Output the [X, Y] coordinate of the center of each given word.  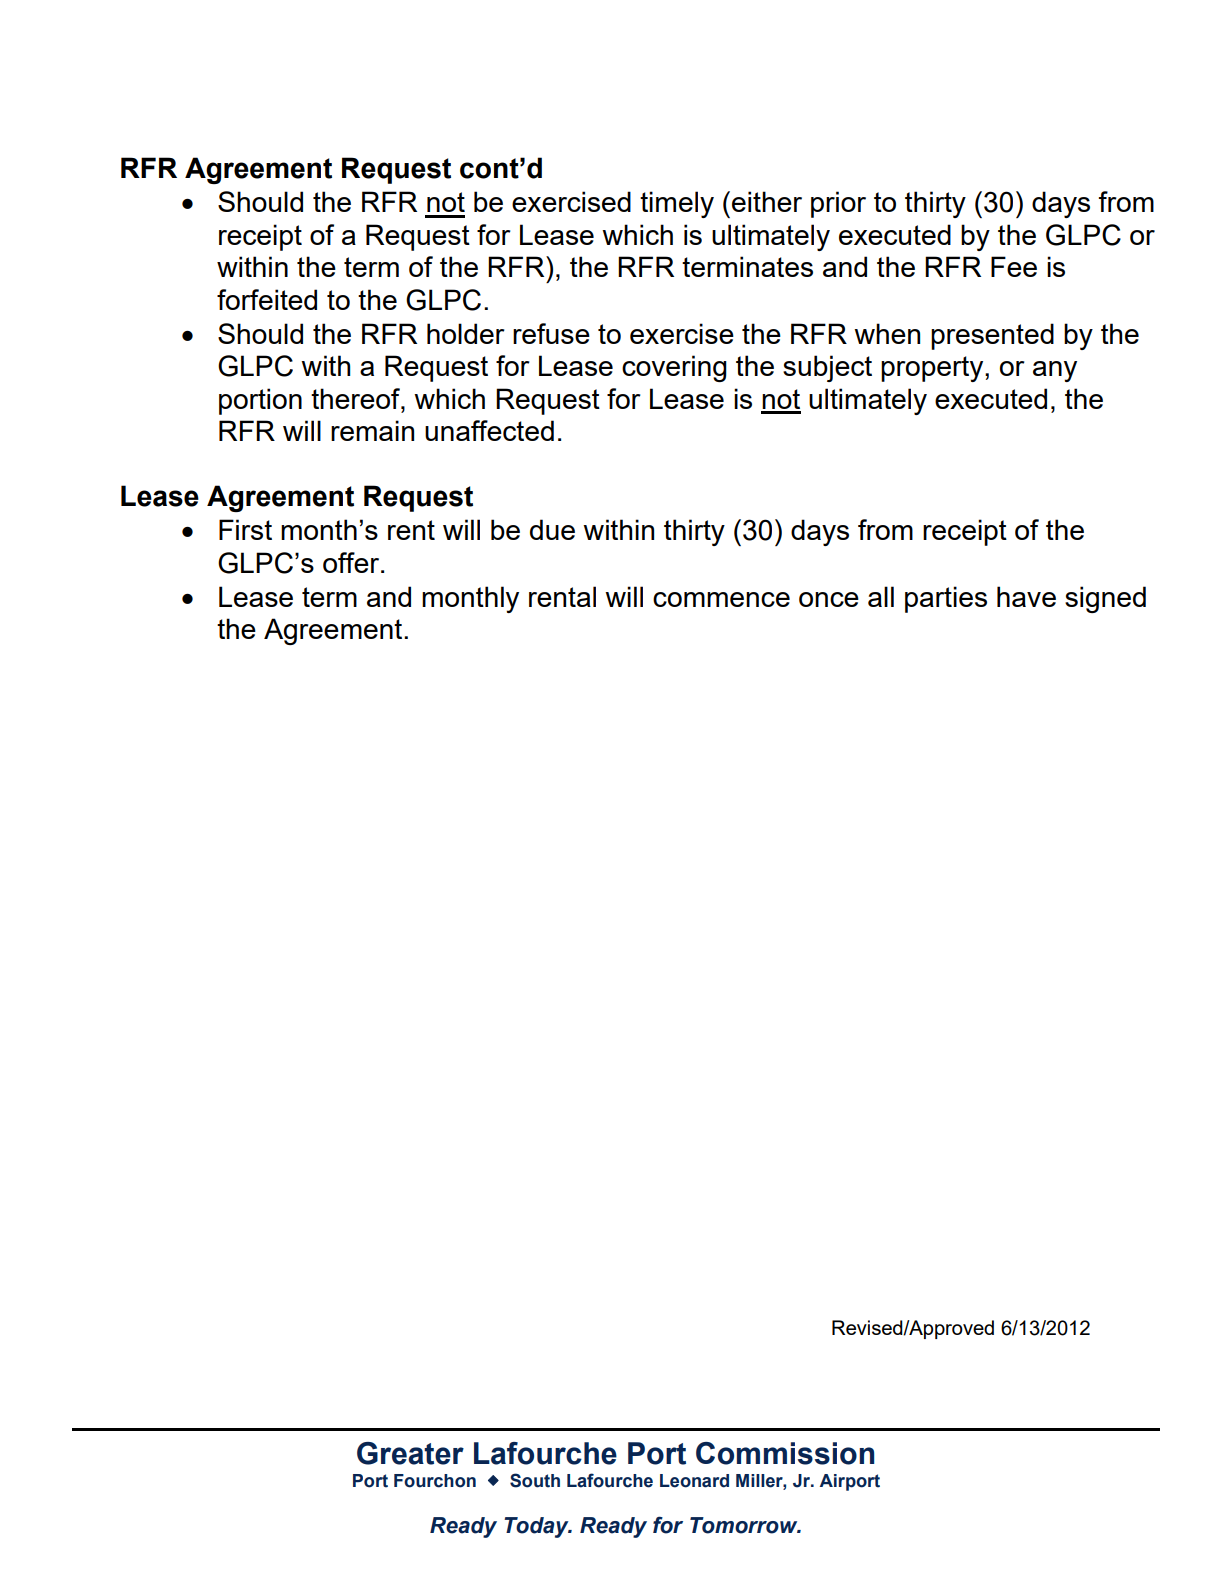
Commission [785, 1453]
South [535, 1480]
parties [946, 599]
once [829, 599]
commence [721, 599]
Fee [1014, 266]
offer [352, 562]
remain [372, 430]
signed [1105, 599]
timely [677, 204]
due [552, 529]
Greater [410, 1453]
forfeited [267, 299]
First [245, 529]
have [1026, 596]
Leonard [694, 1481]
